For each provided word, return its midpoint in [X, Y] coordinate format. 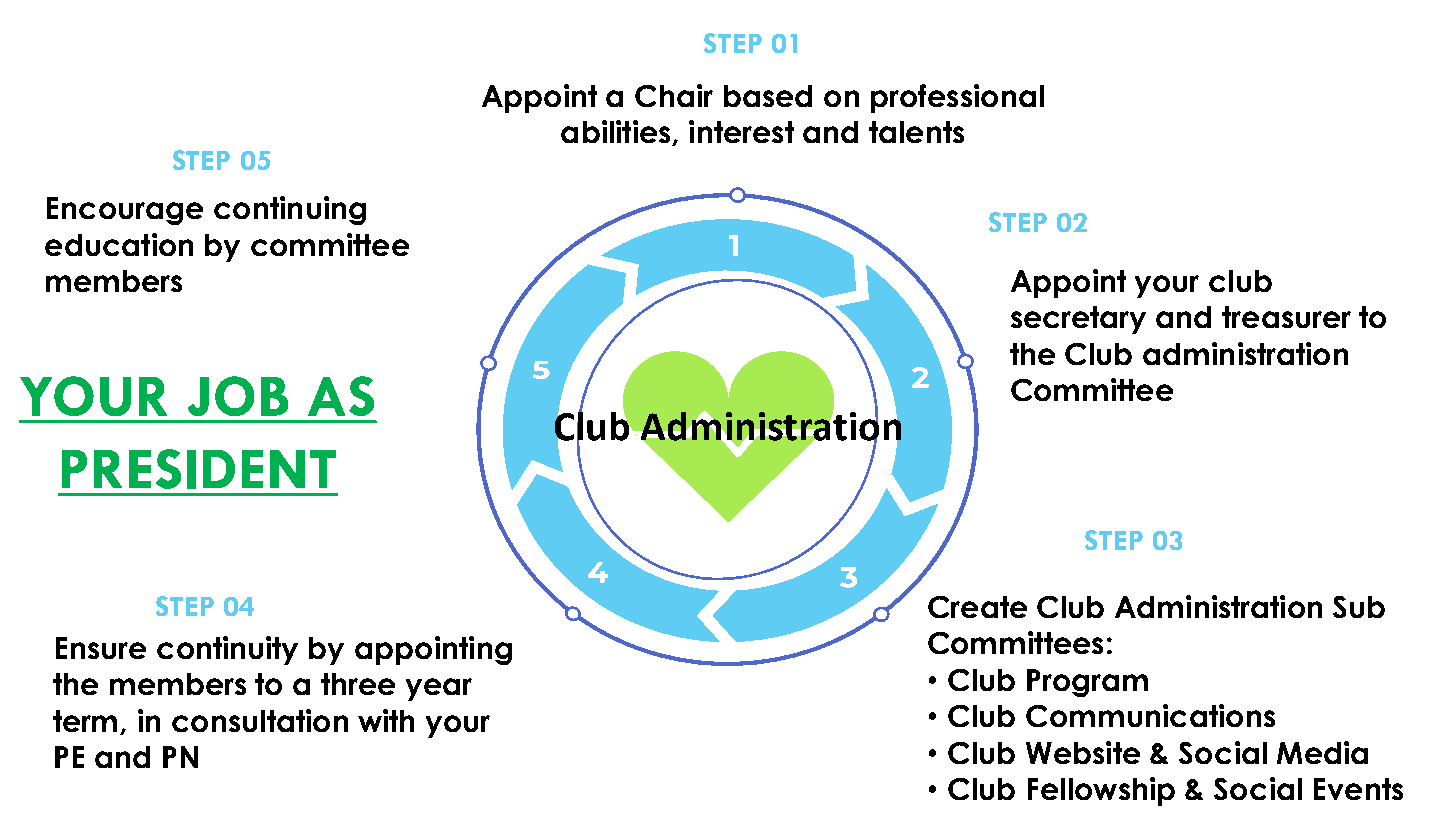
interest [741, 131]
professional [957, 98]
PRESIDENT [199, 469]
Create [977, 607]
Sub [1359, 607]
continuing [290, 210]
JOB [238, 396]
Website [1083, 752]
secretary [1078, 320]
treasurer [1286, 317]
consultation [260, 720]
